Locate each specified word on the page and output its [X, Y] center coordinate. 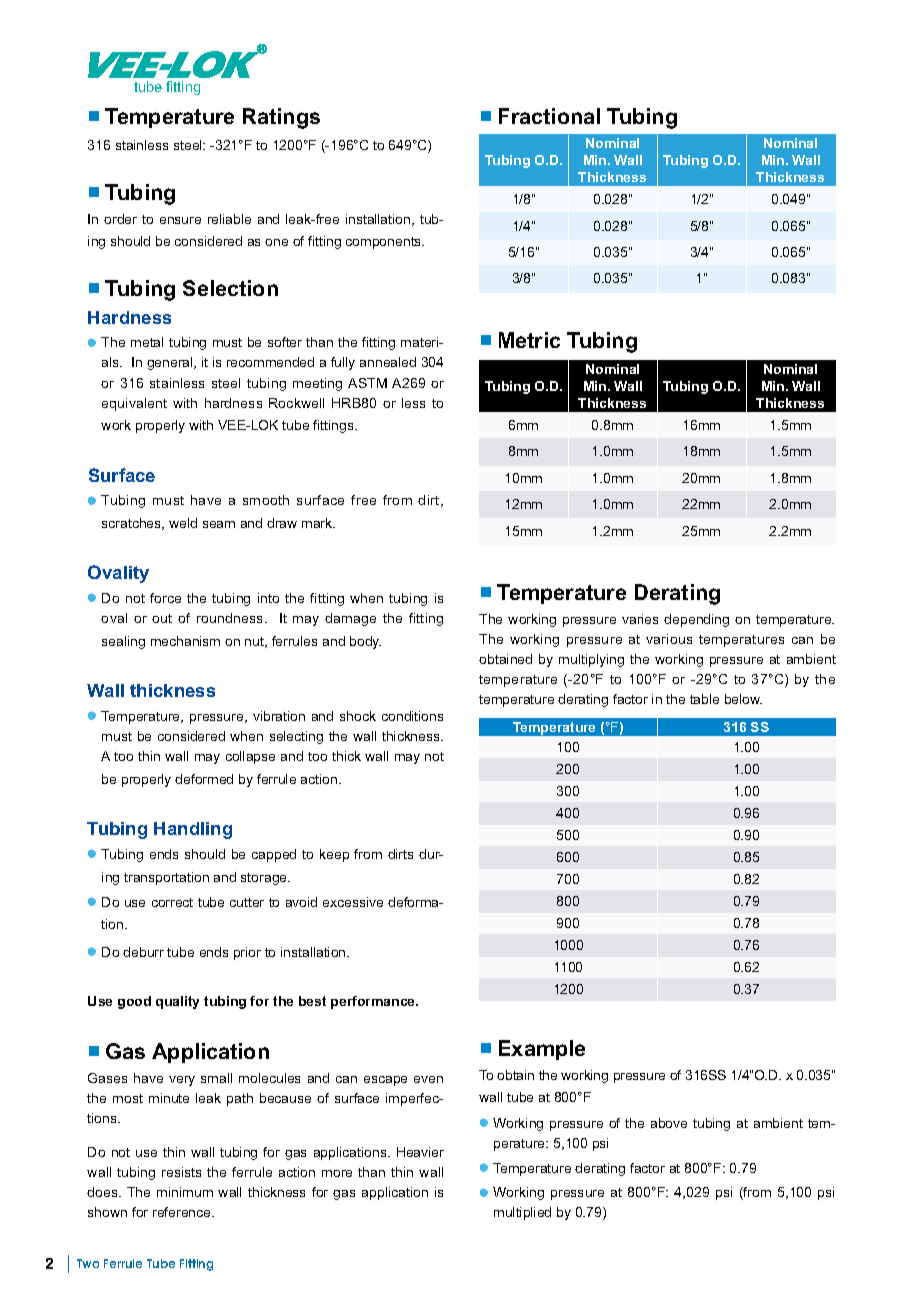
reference [183, 1212]
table [704, 699]
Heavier [420, 1152]
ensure [180, 220]
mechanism [185, 641]
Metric [529, 340]
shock [358, 716]
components [385, 243]
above [669, 1123]
